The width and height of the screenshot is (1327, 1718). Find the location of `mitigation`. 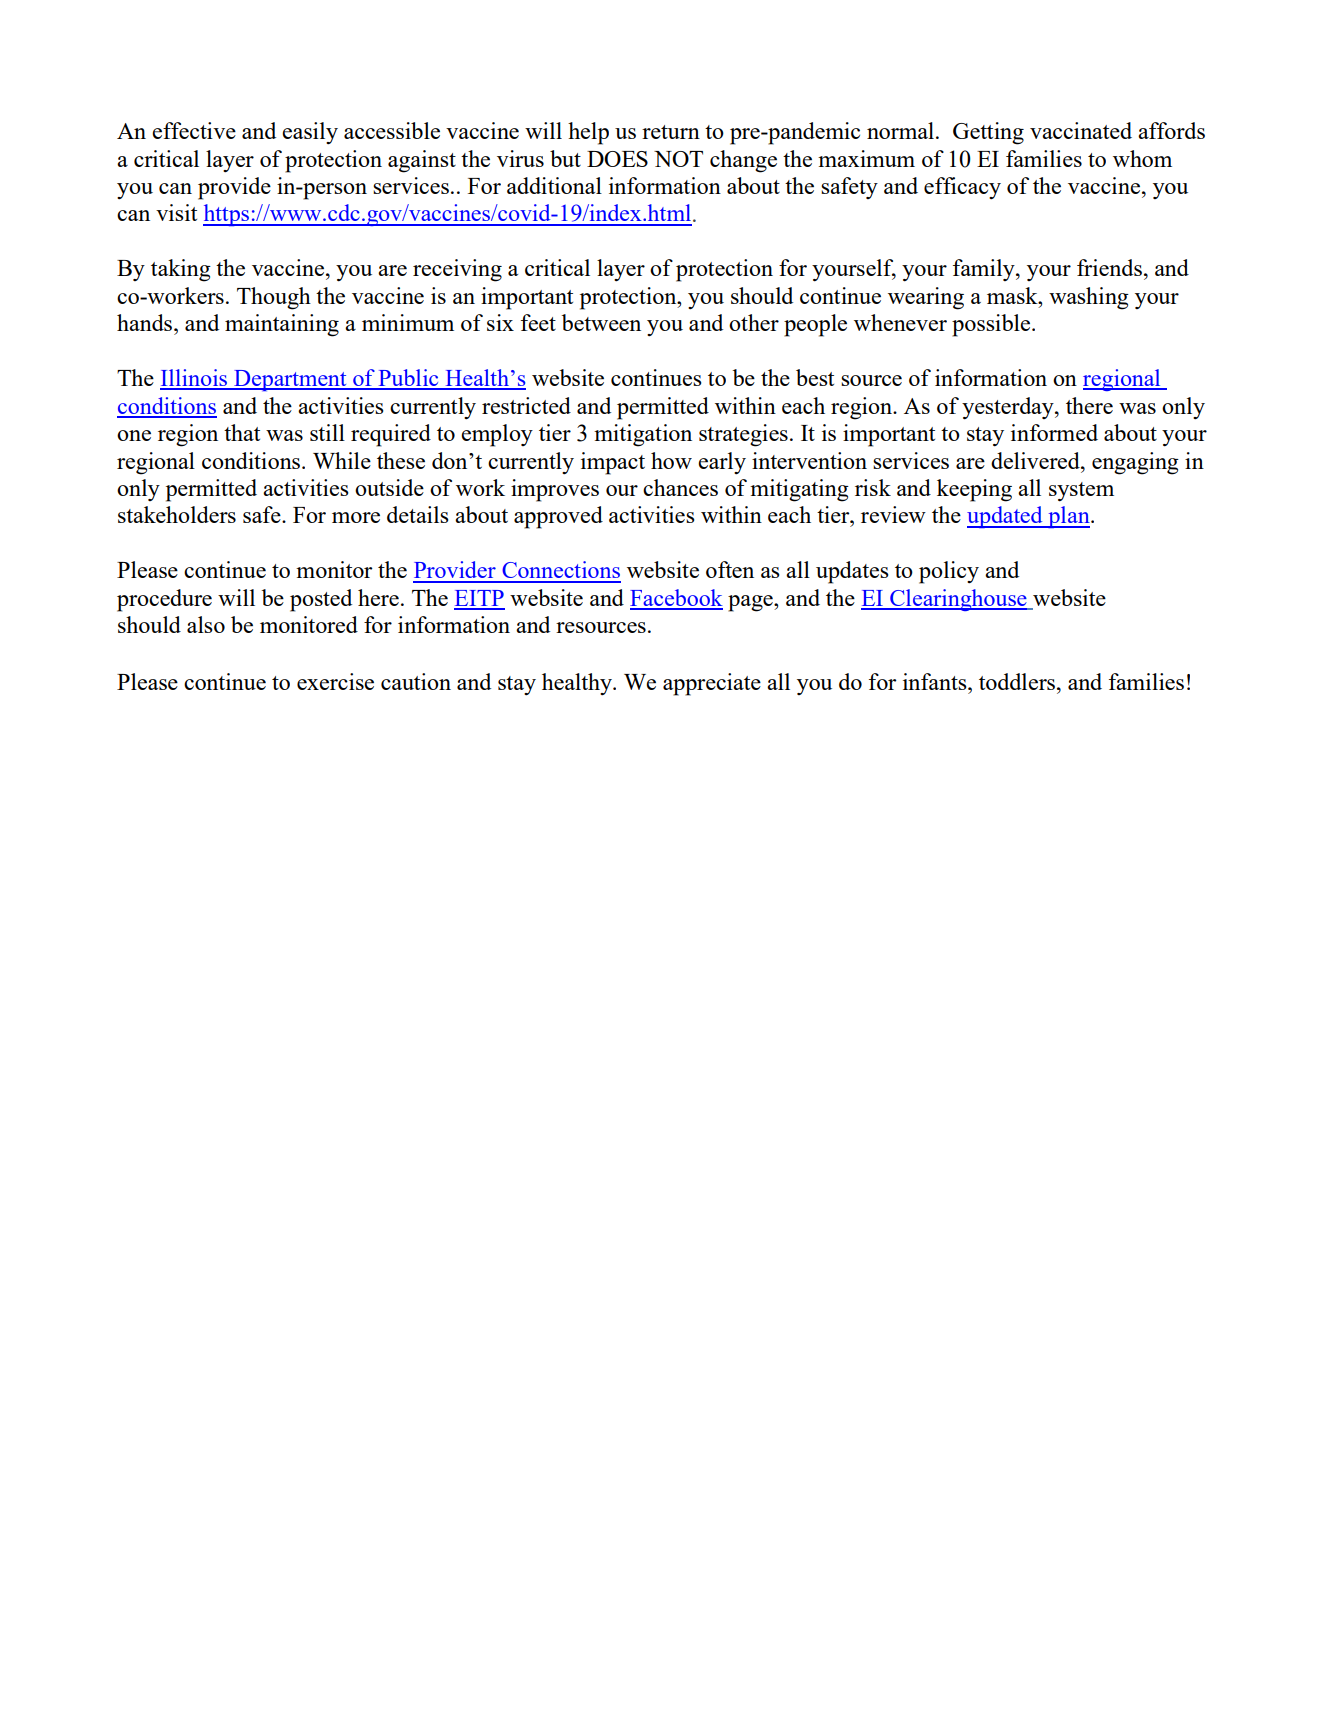

mitigation is located at coordinates (643, 435).
